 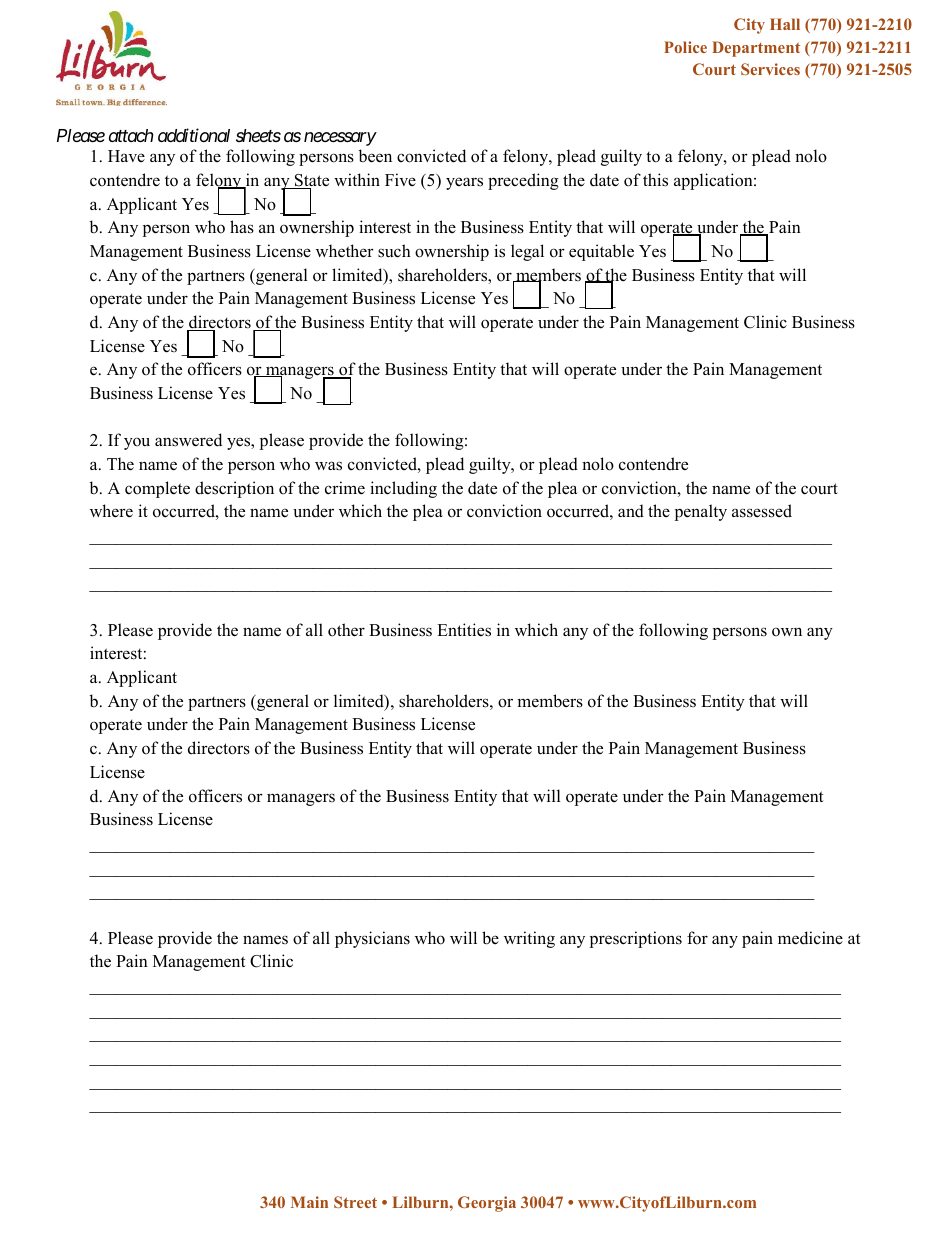 What do you see at coordinates (188, 440) in the page?
I see `answered` at bounding box center [188, 440].
